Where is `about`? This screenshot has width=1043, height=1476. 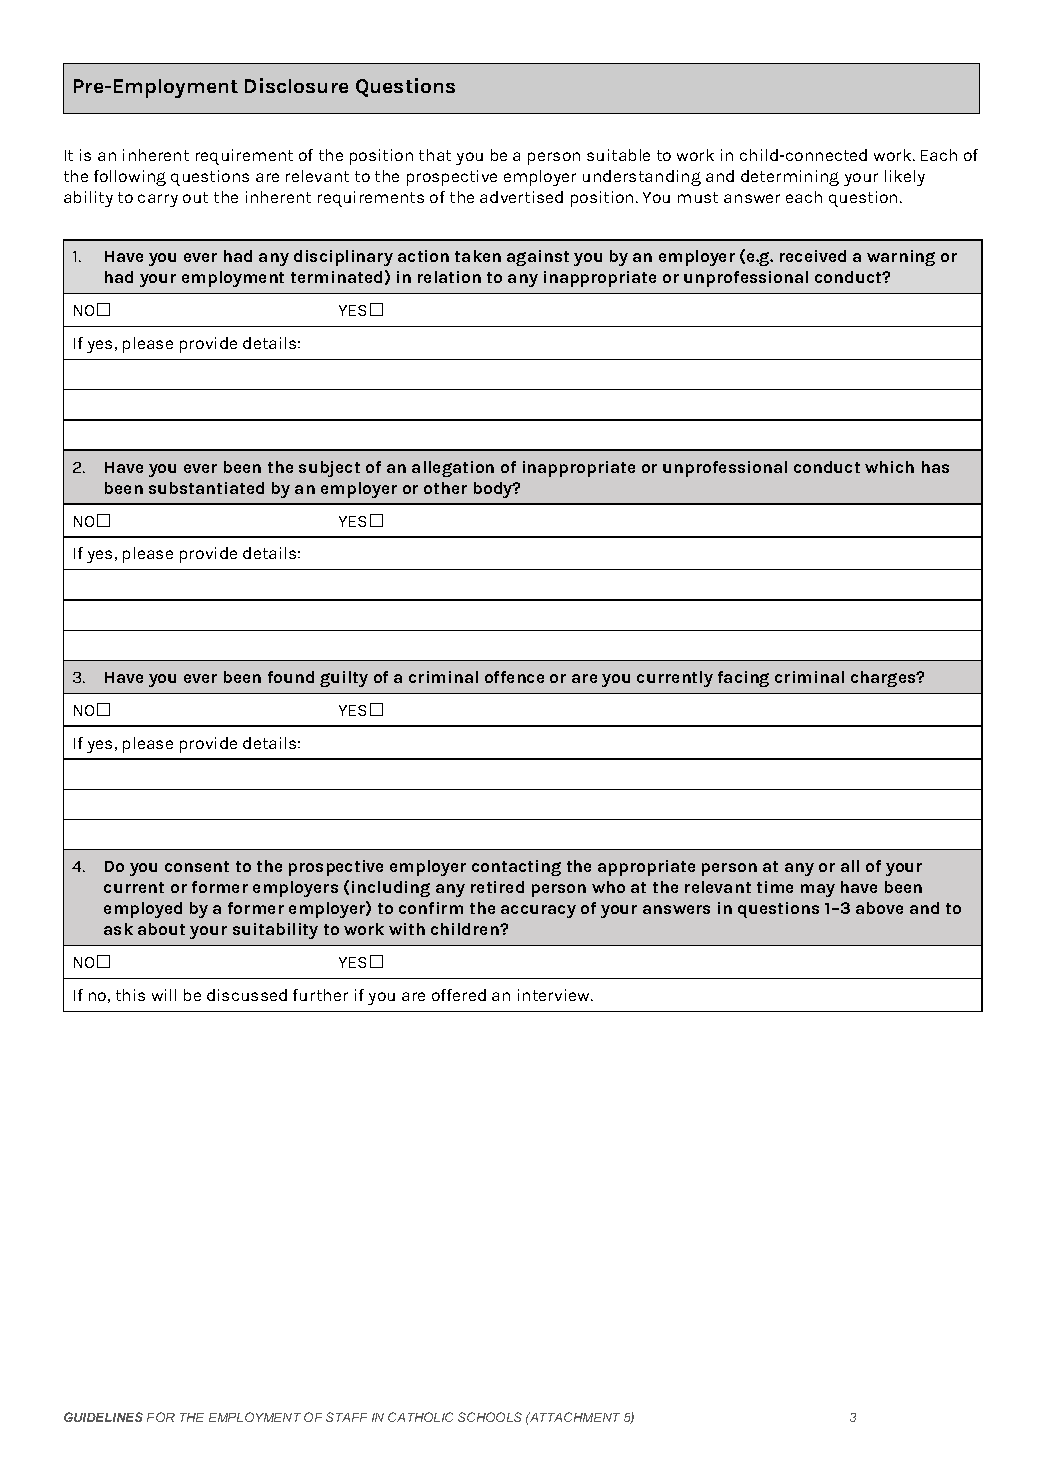 about is located at coordinates (161, 929).
